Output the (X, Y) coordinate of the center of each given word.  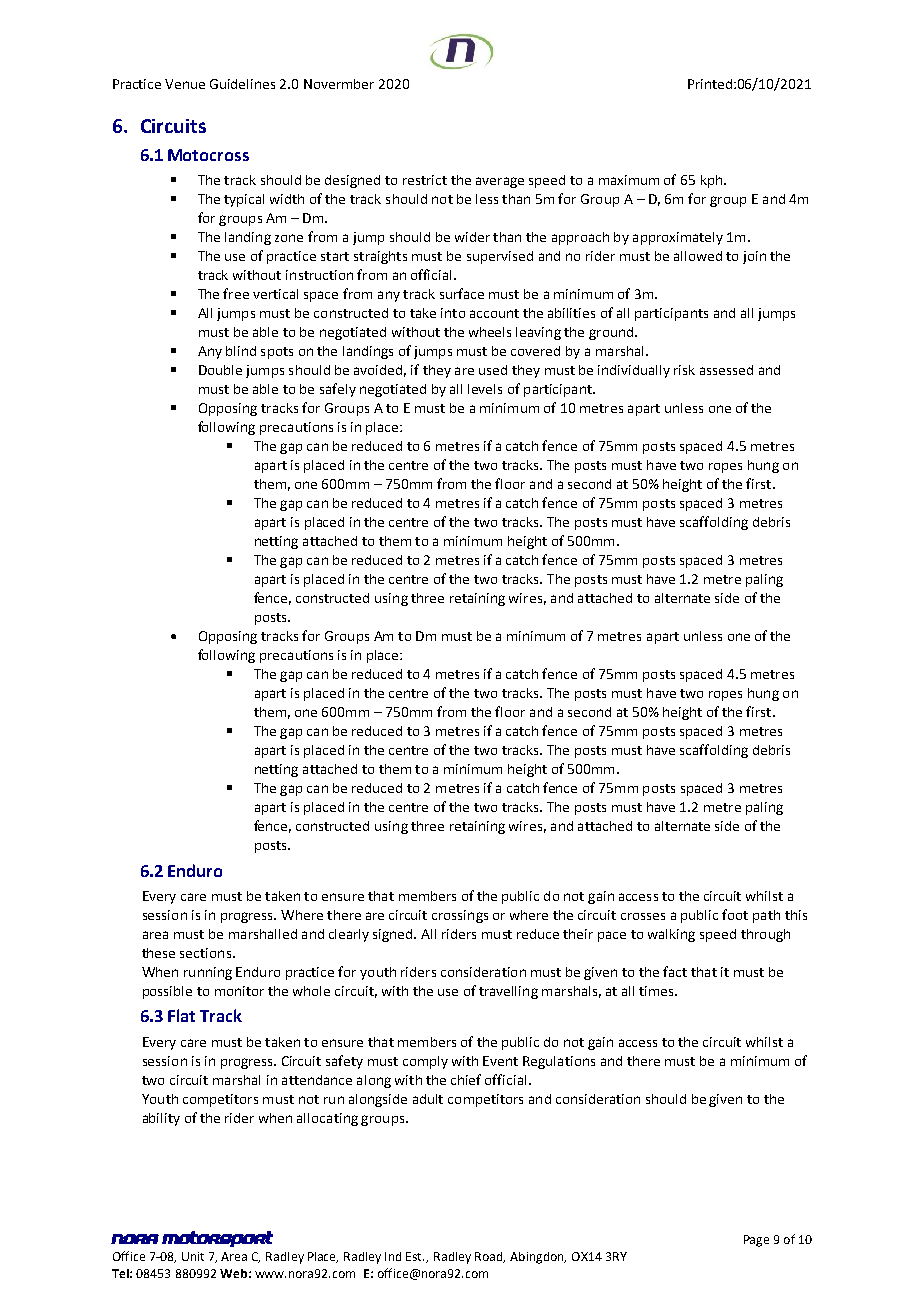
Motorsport (217, 1239)
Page (756, 1241)
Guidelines (242, 84)
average (500, 182)
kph (713, 181)
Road (490, 1257)
